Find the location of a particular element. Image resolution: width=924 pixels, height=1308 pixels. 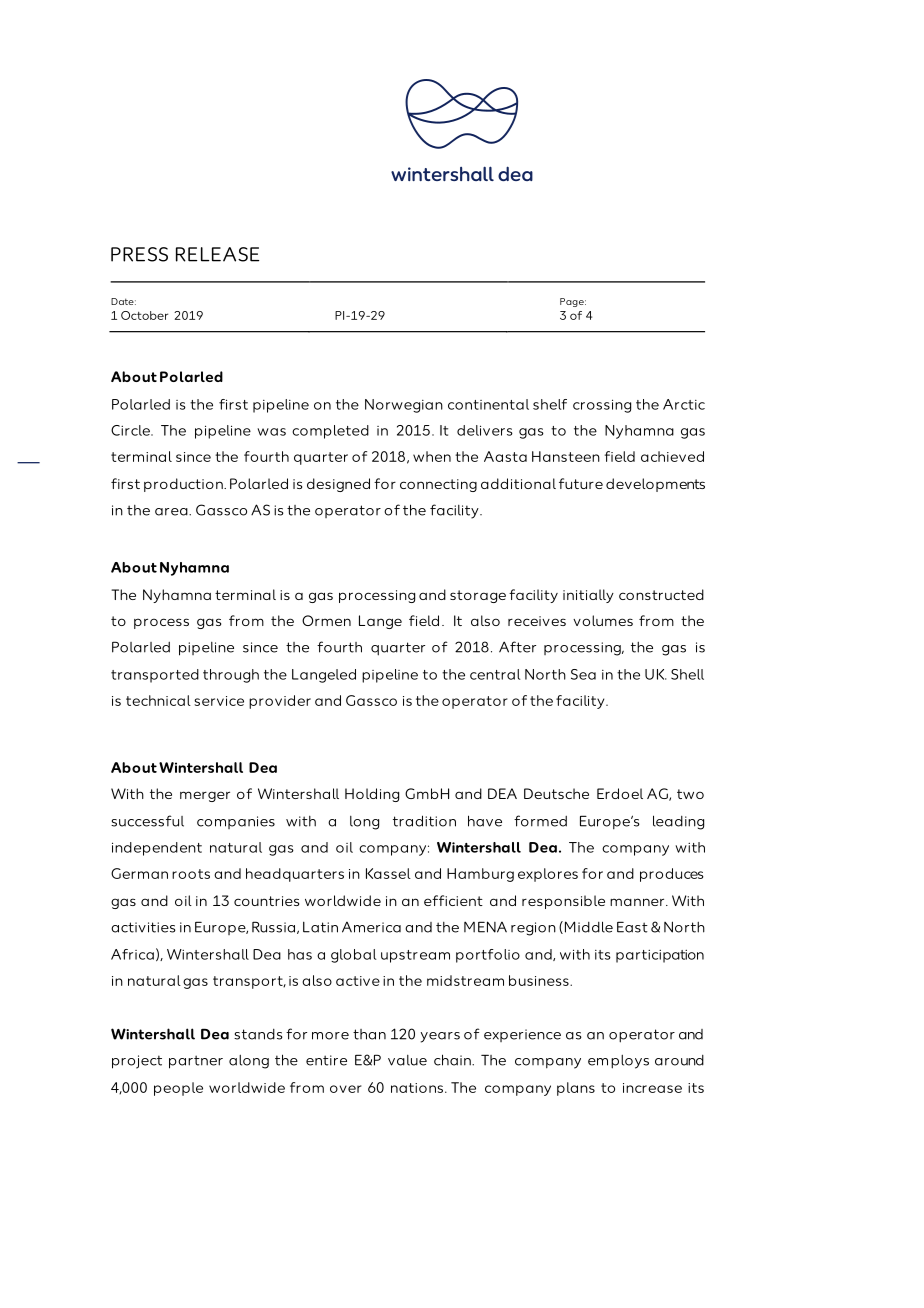

Page is located at coordinates (573, 302).
